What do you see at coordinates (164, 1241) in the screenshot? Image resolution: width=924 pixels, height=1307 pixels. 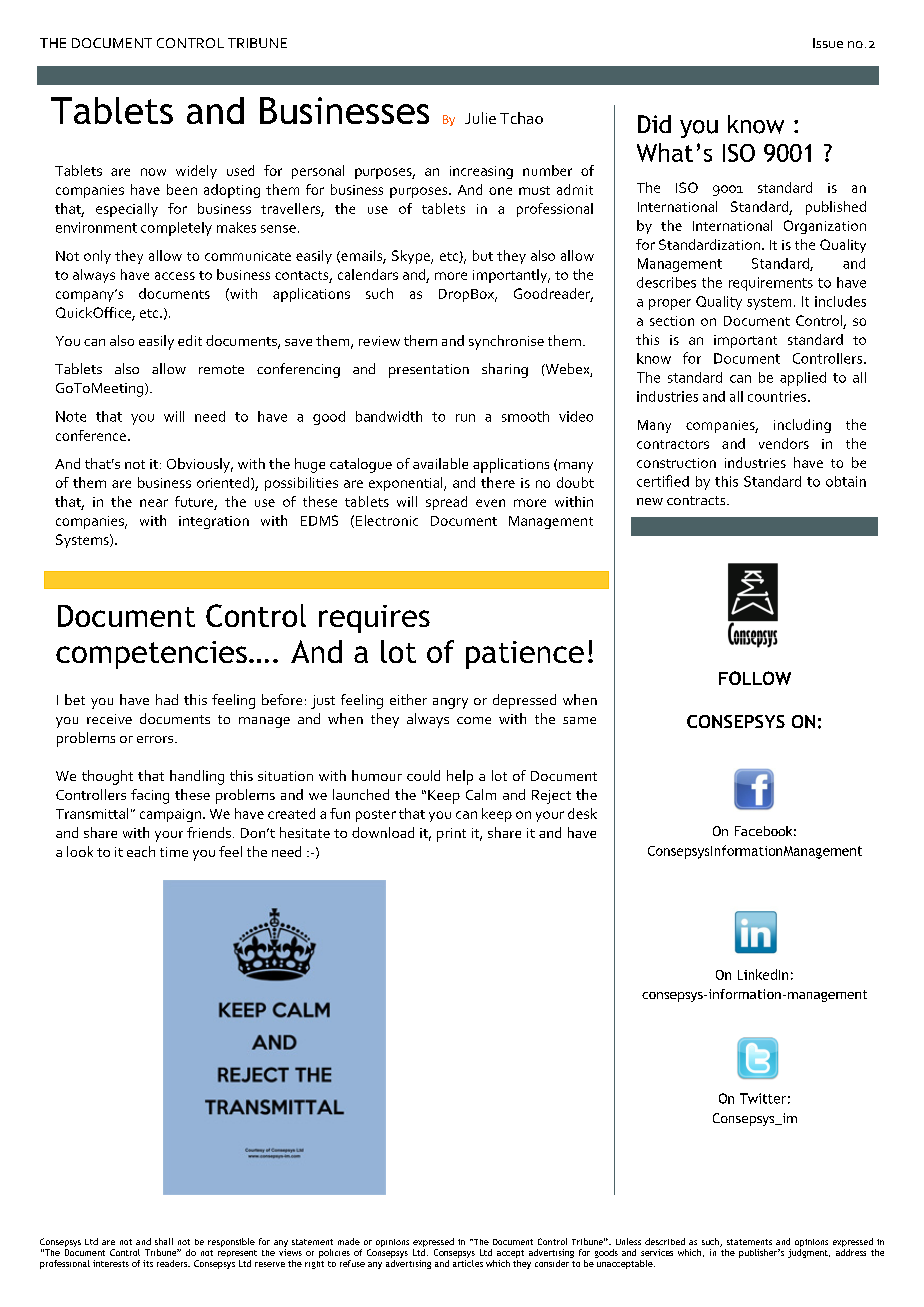 I see `shall` at bounding box center [164, 1241].
